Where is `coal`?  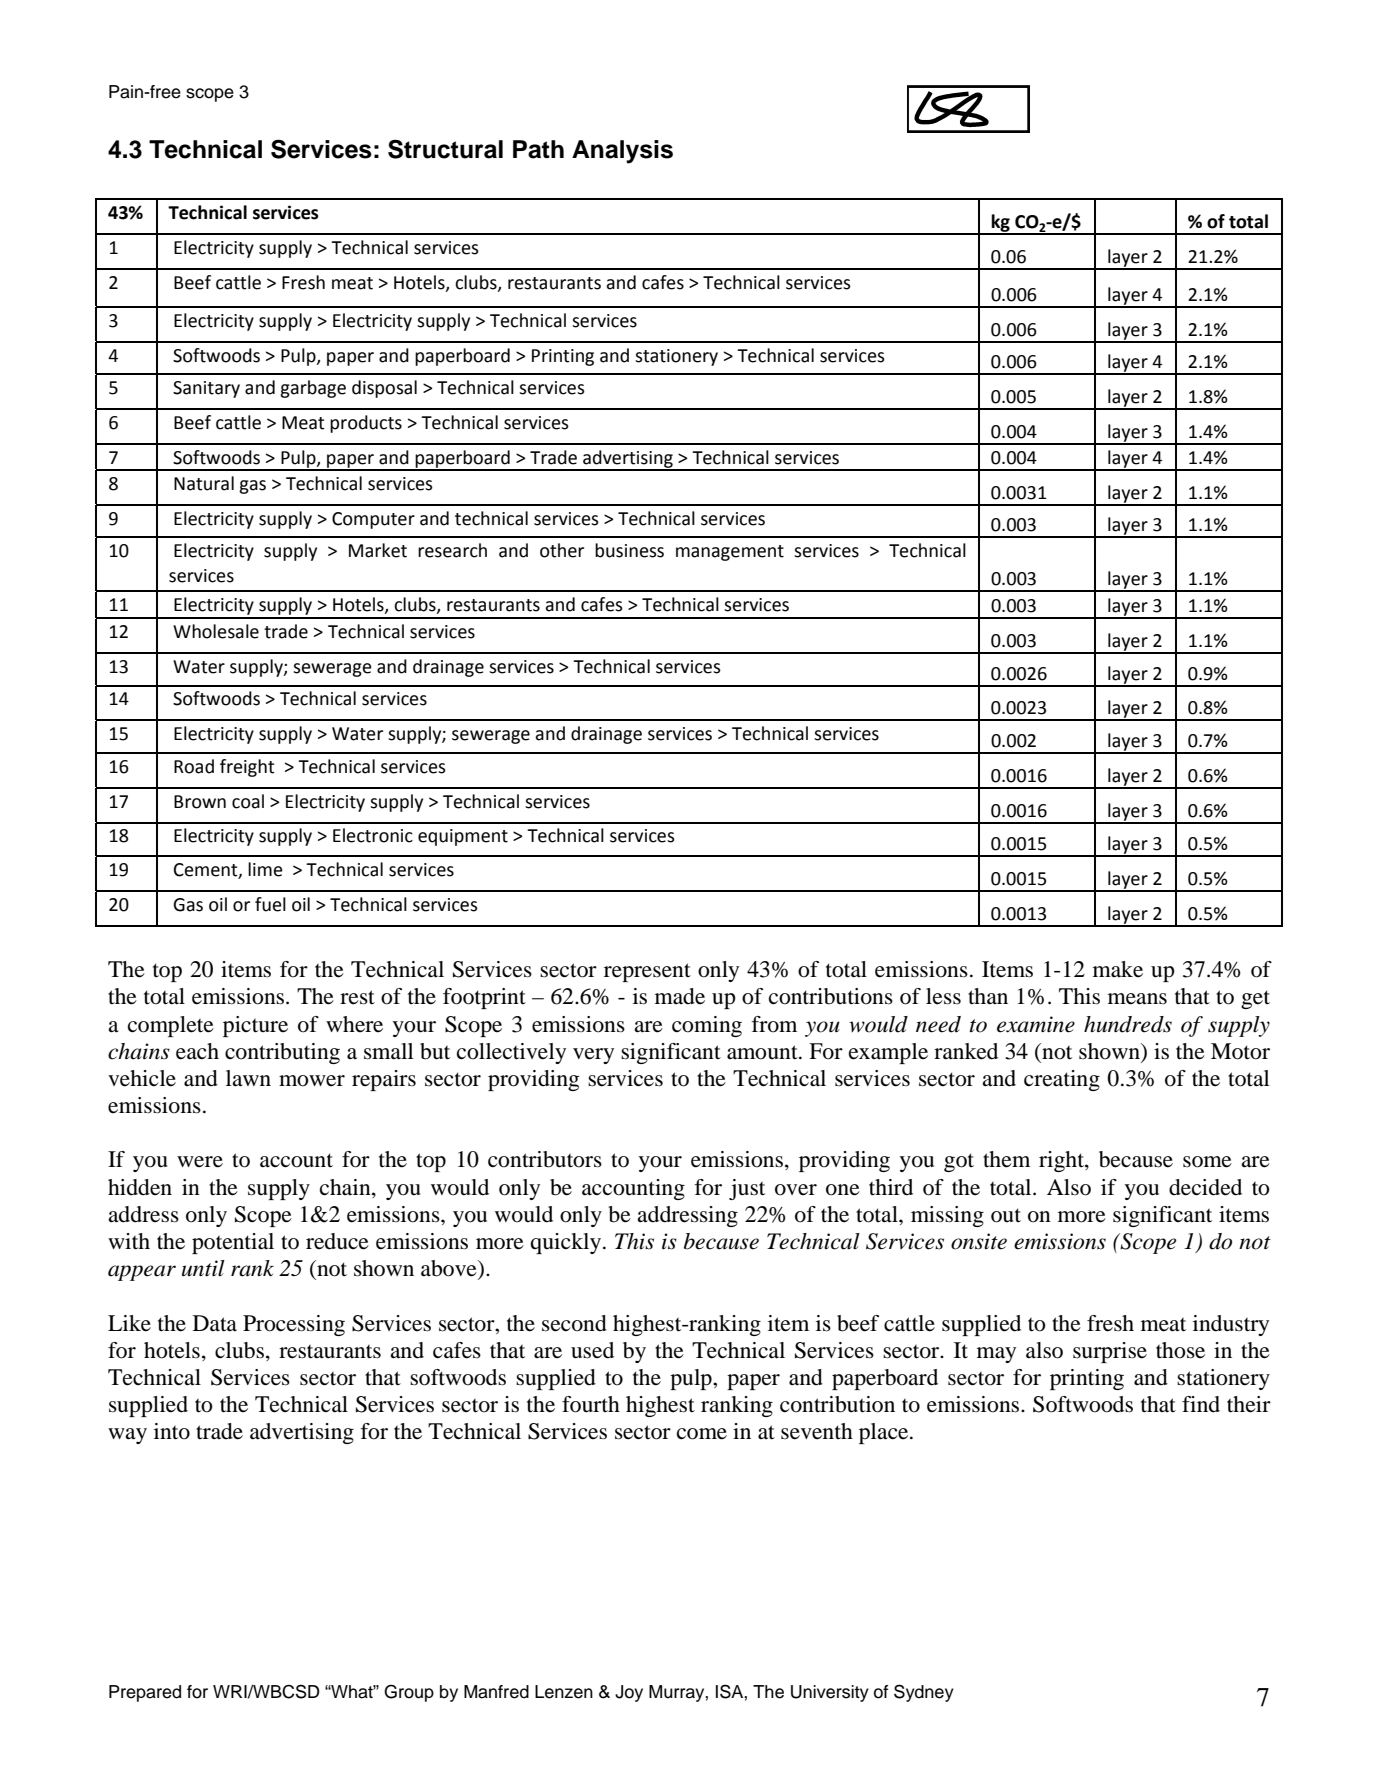
coal is located at coordinates (248, 801).
